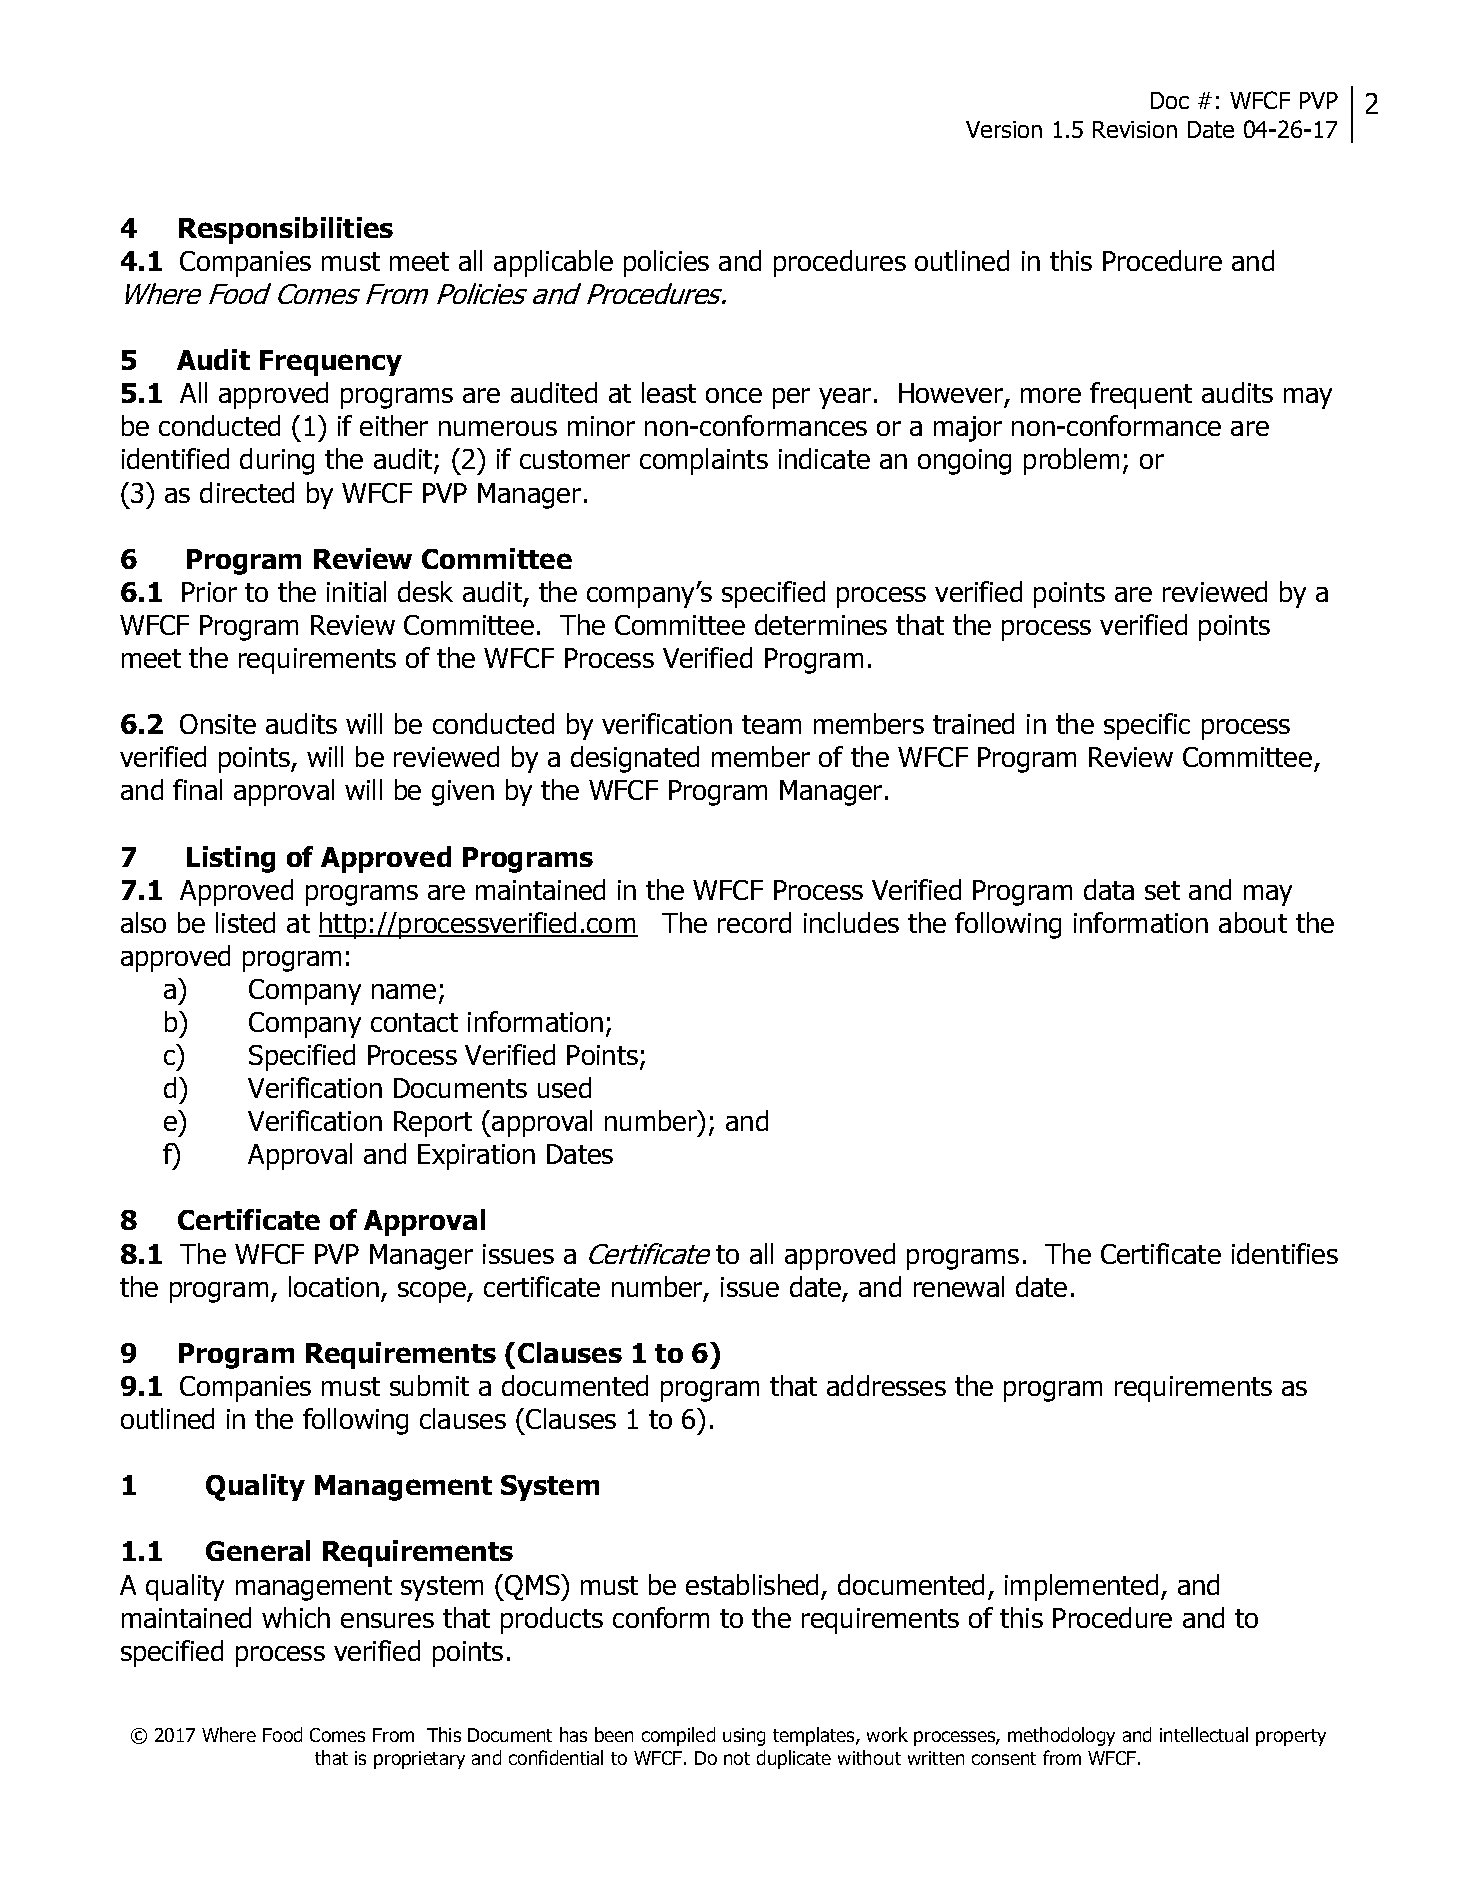 The width and height of the image is (1459, 1888). Describe the element at coordinates (564, 1087) in the image. I see `used` at that location.
